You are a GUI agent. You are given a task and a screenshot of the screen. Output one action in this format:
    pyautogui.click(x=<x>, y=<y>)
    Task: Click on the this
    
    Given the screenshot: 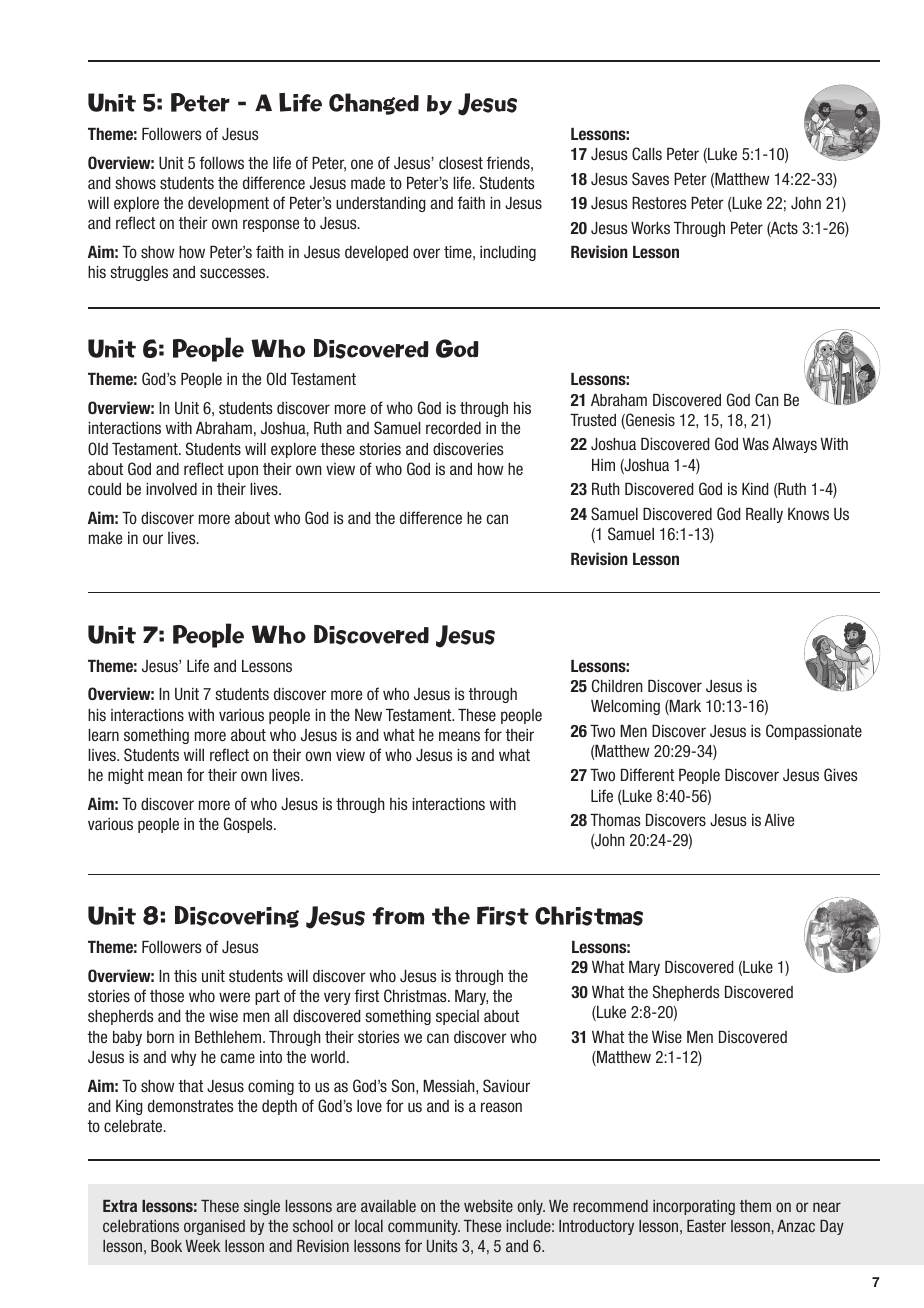 What is the action you would take?
    pyautogui.click(x=185, y=976)
